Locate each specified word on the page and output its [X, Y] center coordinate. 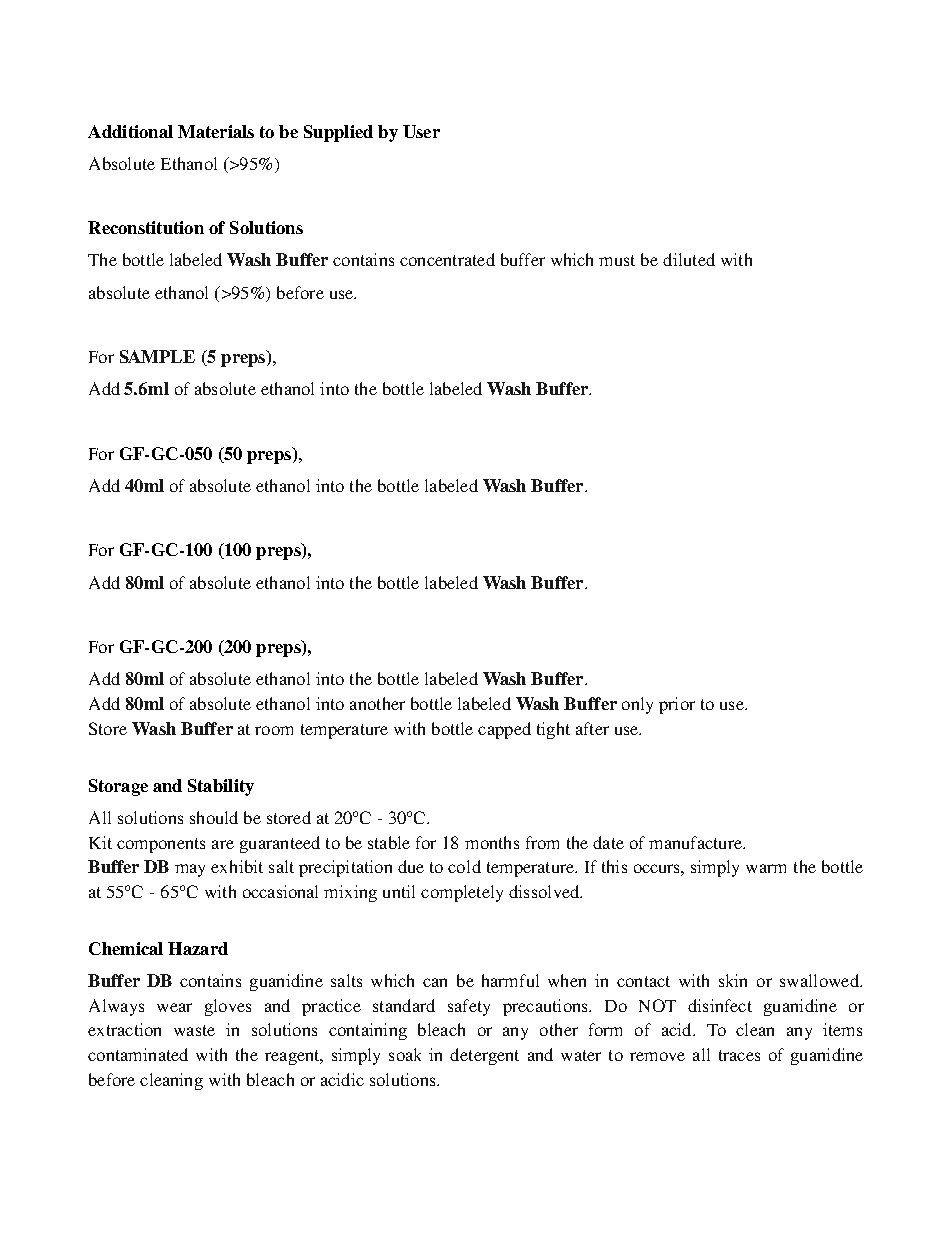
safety [469, 1007]
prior [677, 705]
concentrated [447, 259]
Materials [216, 131]
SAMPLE [157, 356]
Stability [221, 787]
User [421, 131]
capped [504, 730]
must [617, 260]
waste [194, 1030]
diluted [689, 259]
